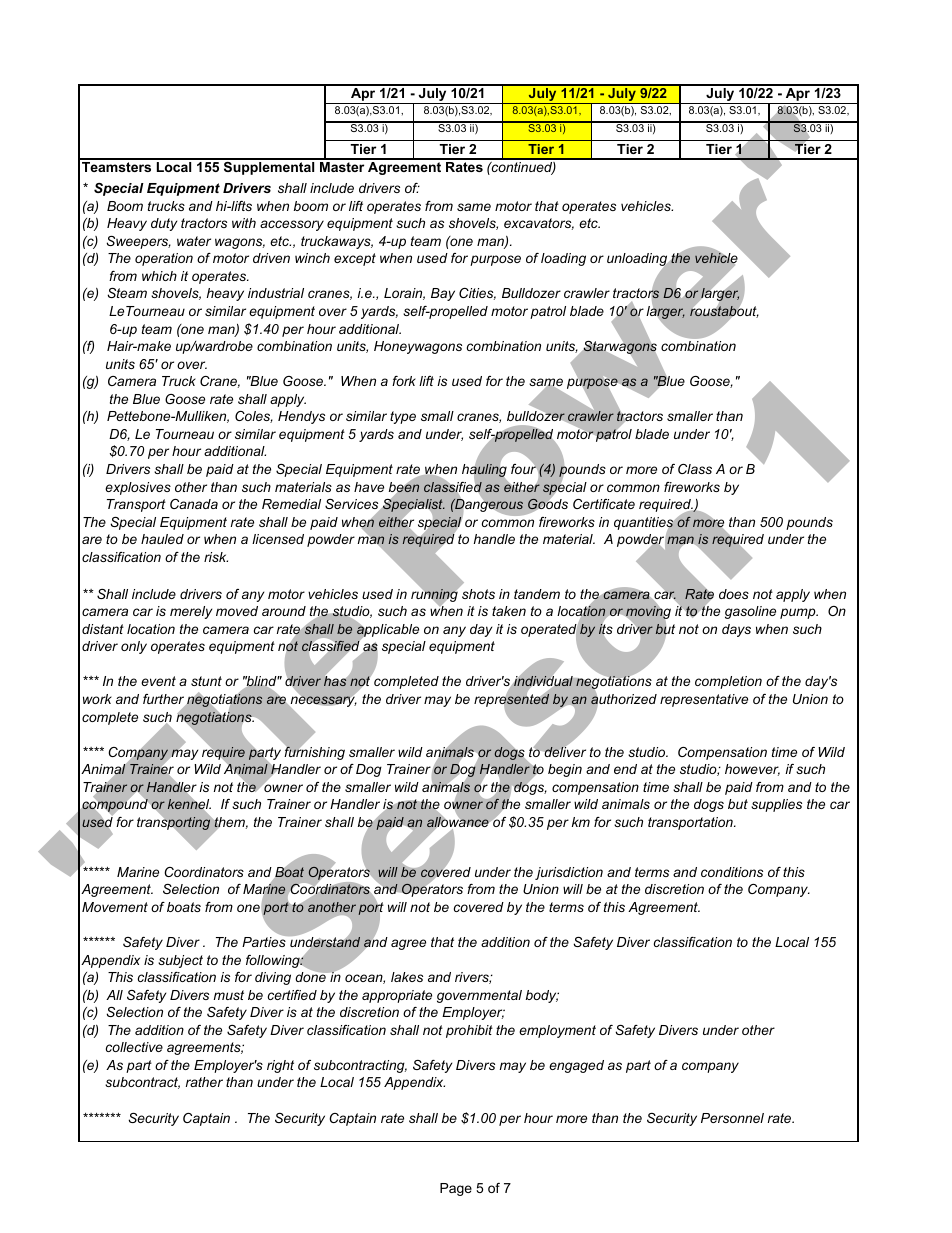  I want to click on Page, so click(456, 1189).
